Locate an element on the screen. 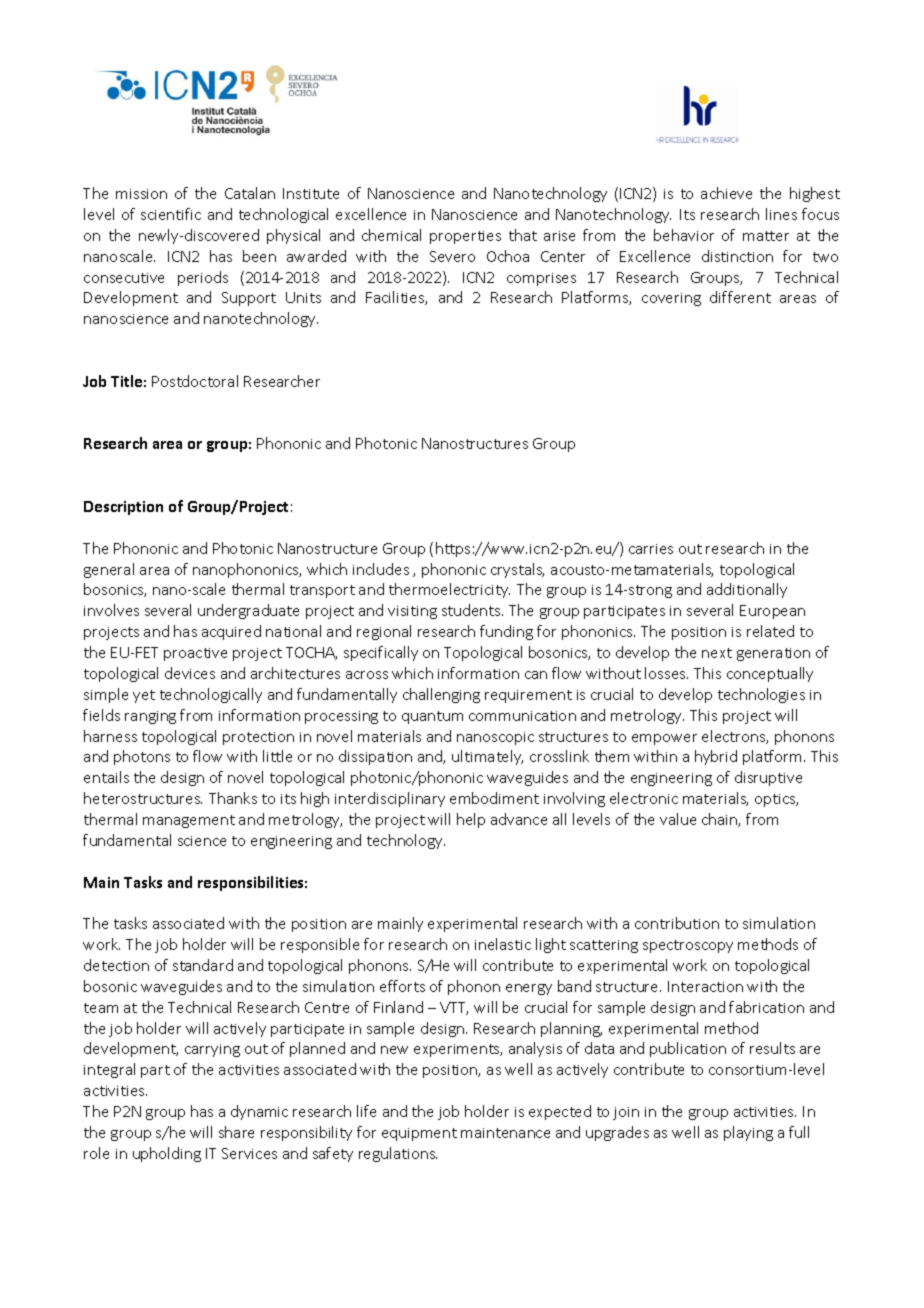  challenging is located at coordinates (441, 695).
